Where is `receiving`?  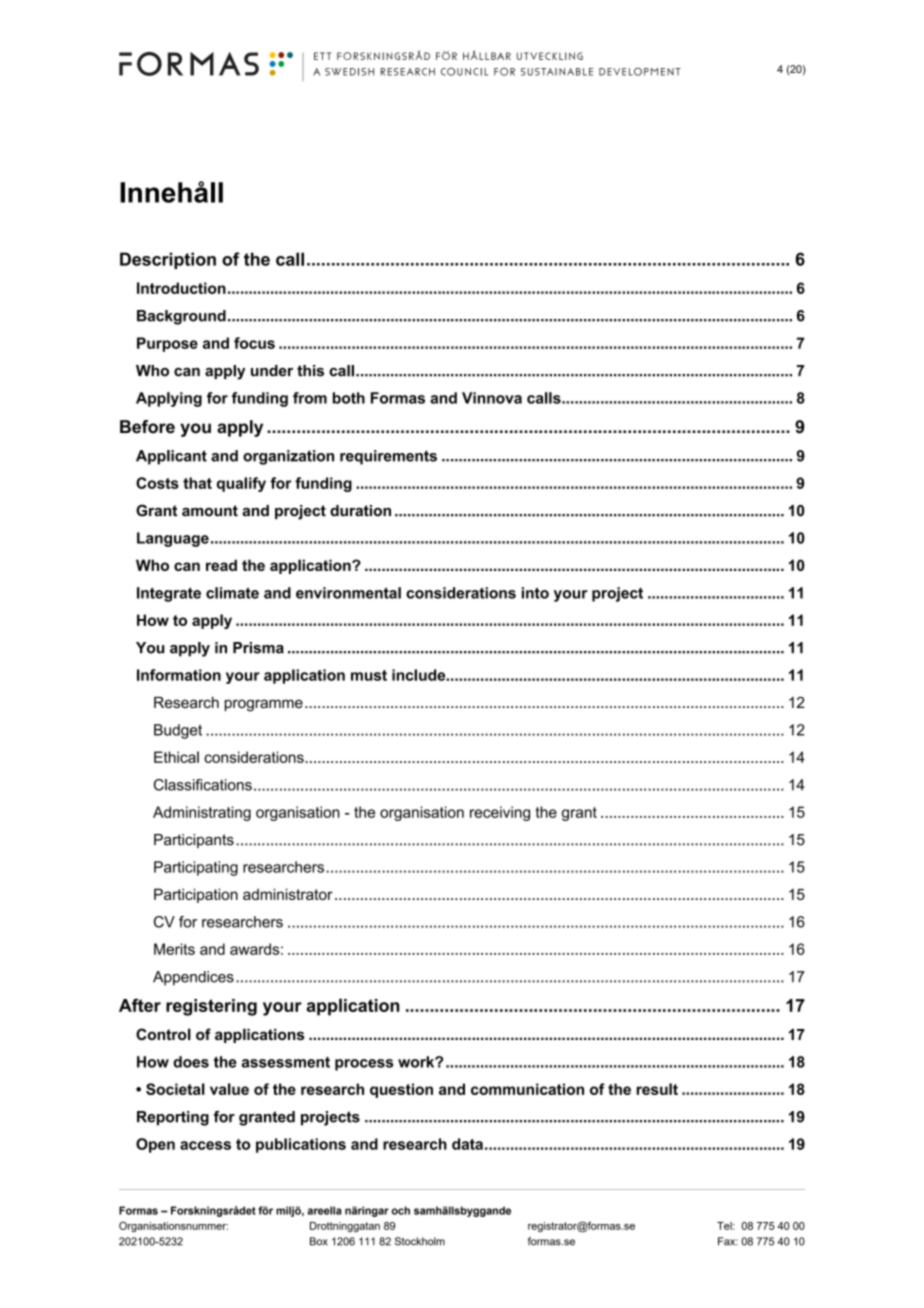
receiving is located at coordinates (500, 813).
